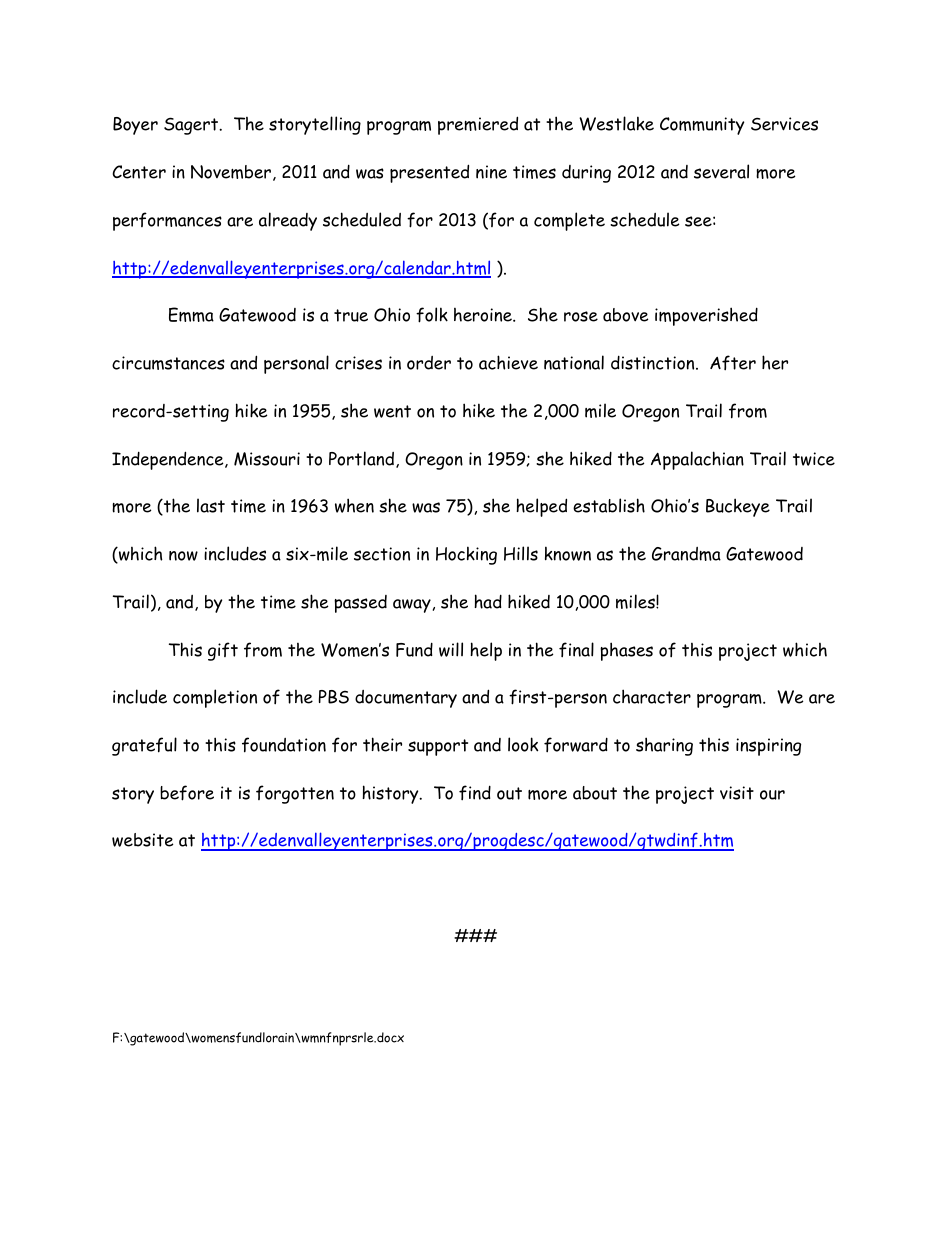 This page has width=952, height=1233. I want to click on gift, so click(223, 651).
